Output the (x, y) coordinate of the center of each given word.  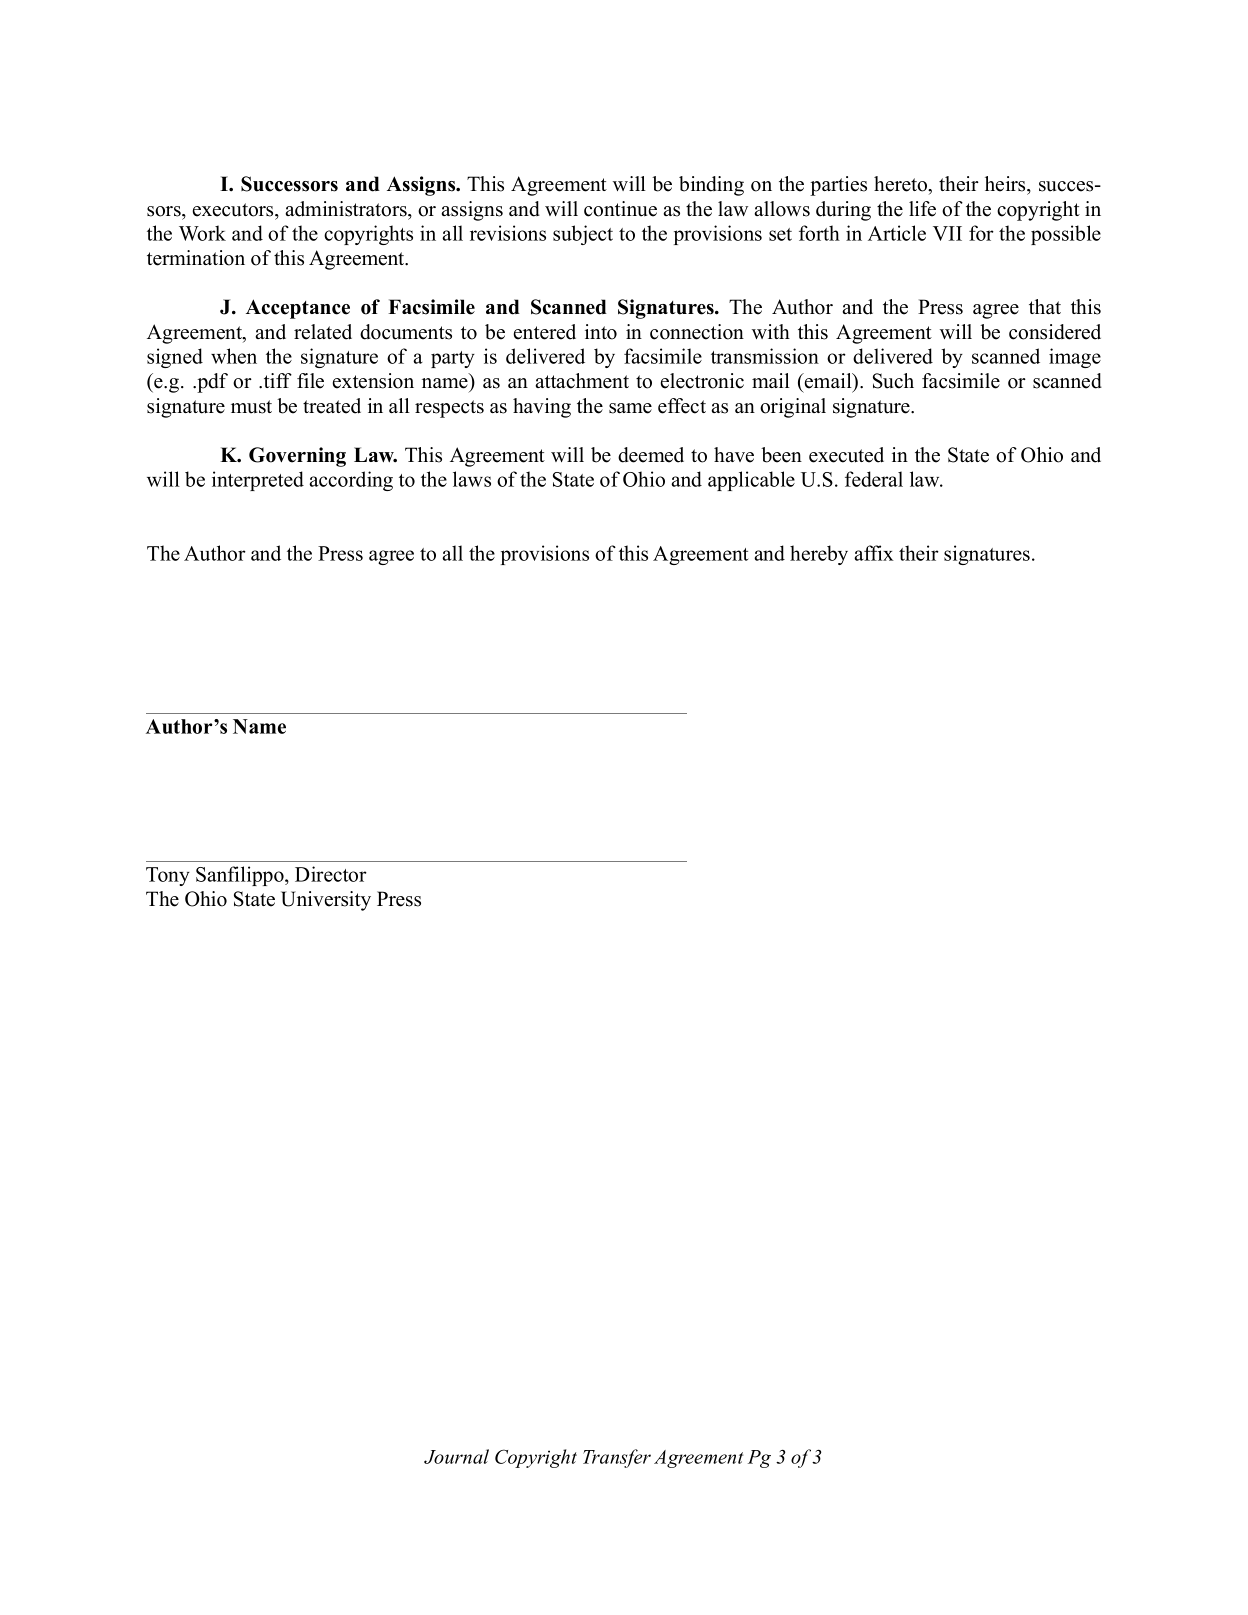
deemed (651, 455)
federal (874, 479)
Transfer (617, 1458)
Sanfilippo (241, 876)
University (326, 901)
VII (947, 233)
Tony (168, 876)
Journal (456, 1456)
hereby (819, 555)
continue (620, 209)
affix (874, 553)
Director (331, 874)
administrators (347, 209)
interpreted (258, 481)
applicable (751, 481)
